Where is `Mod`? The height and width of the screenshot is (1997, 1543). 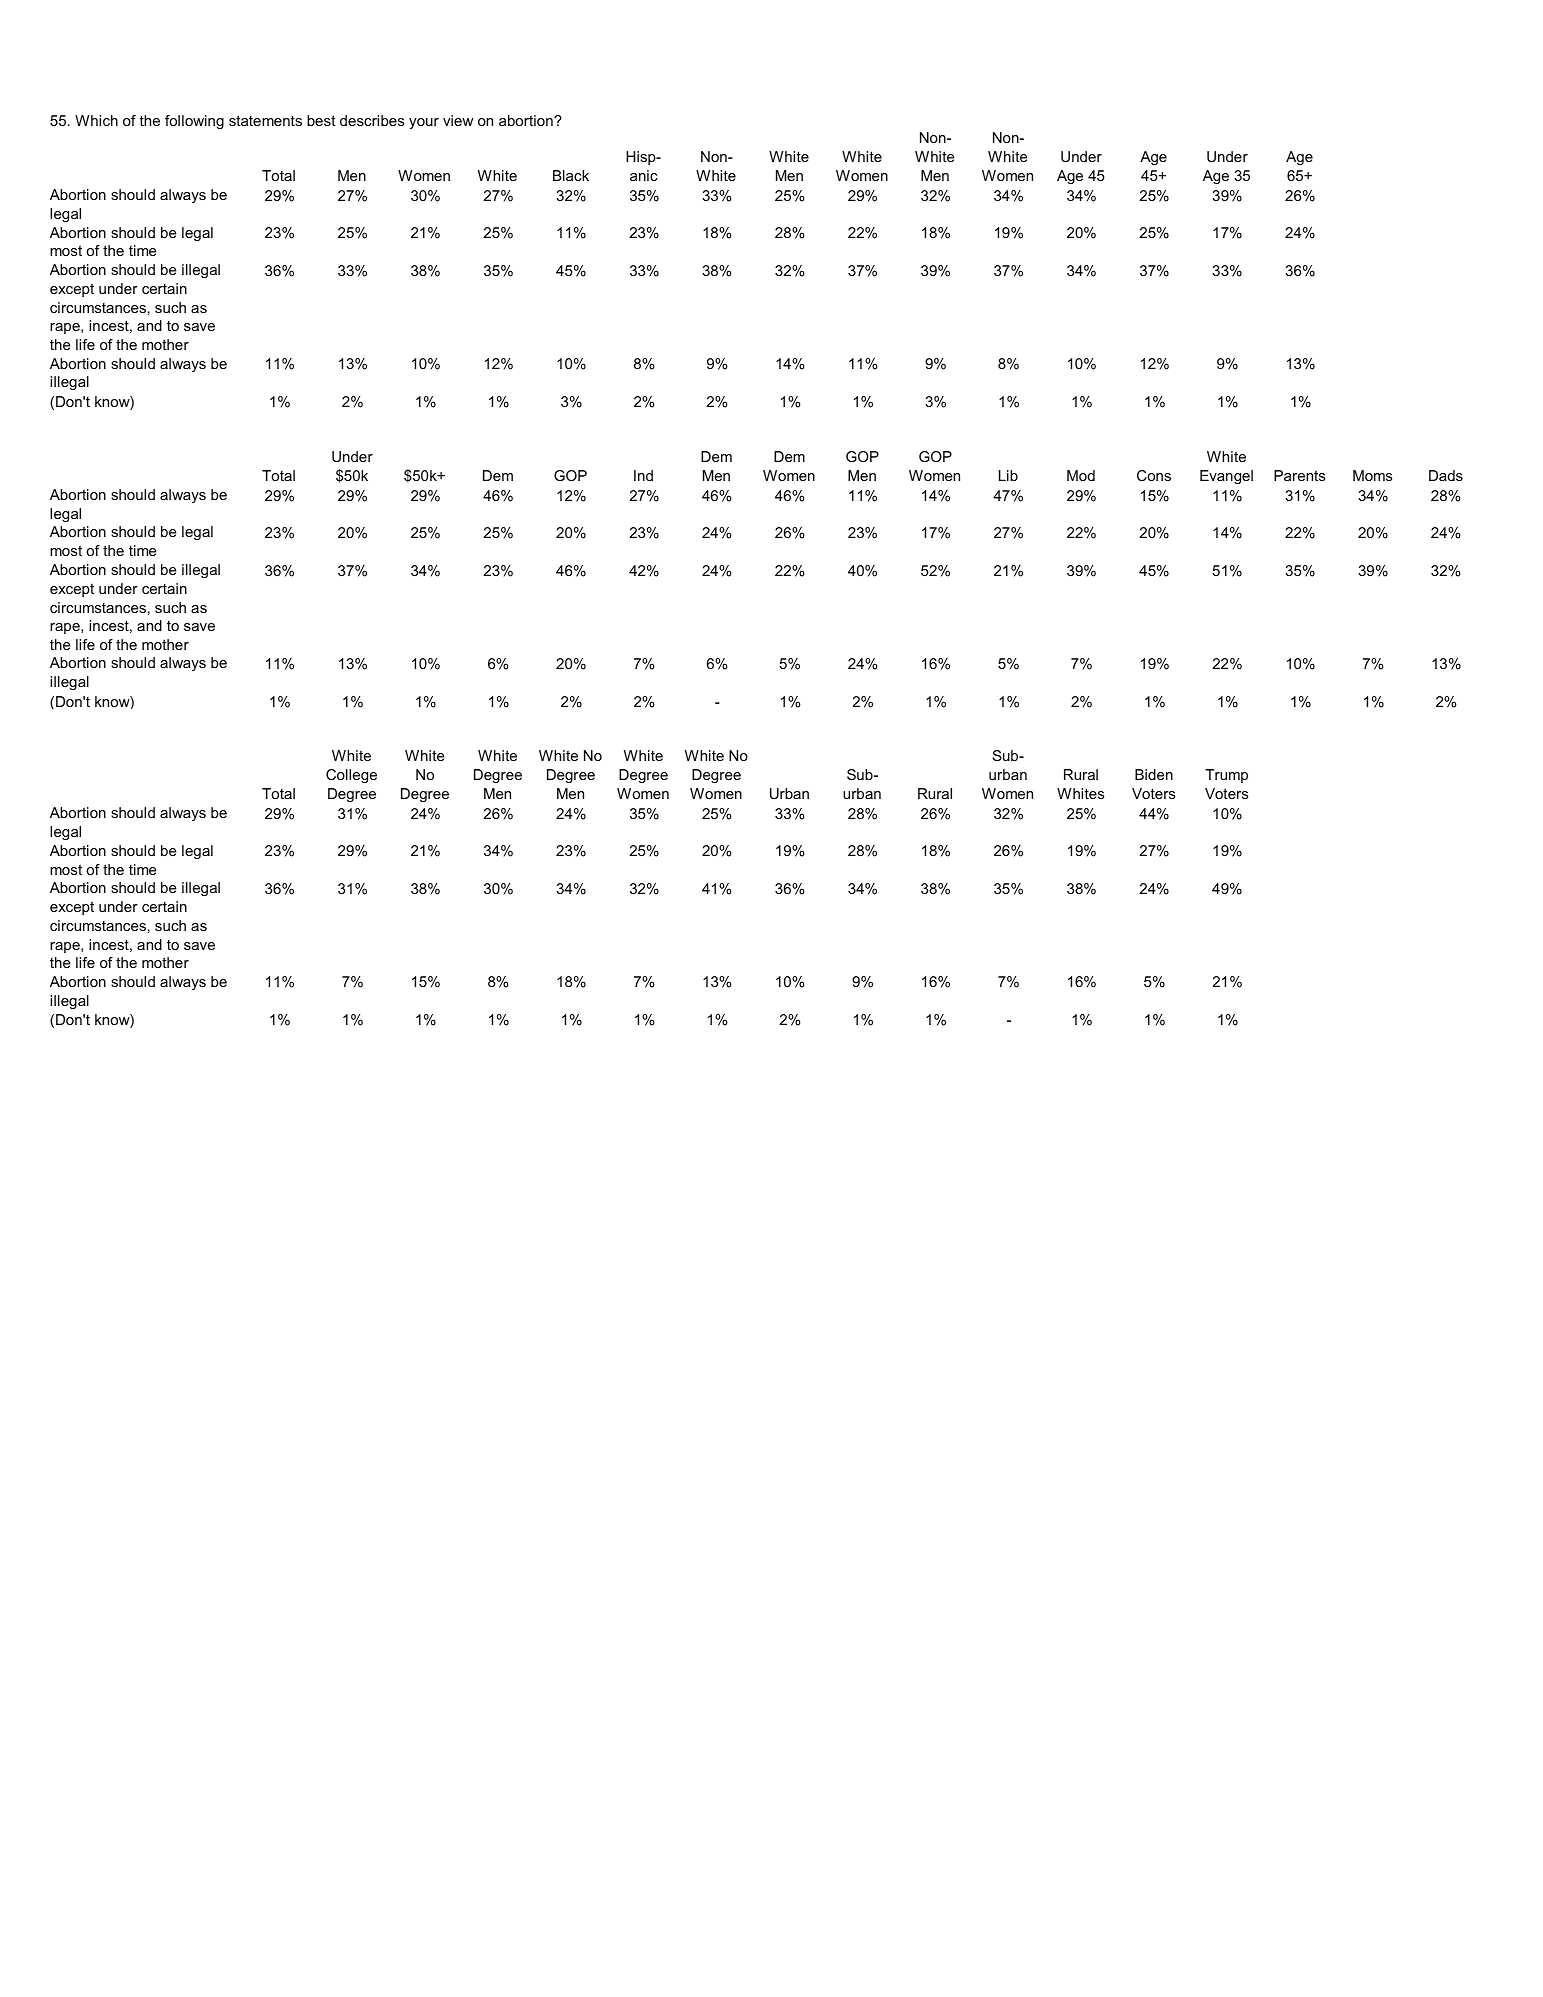
Mod is located at coordinates (1081, 475).
